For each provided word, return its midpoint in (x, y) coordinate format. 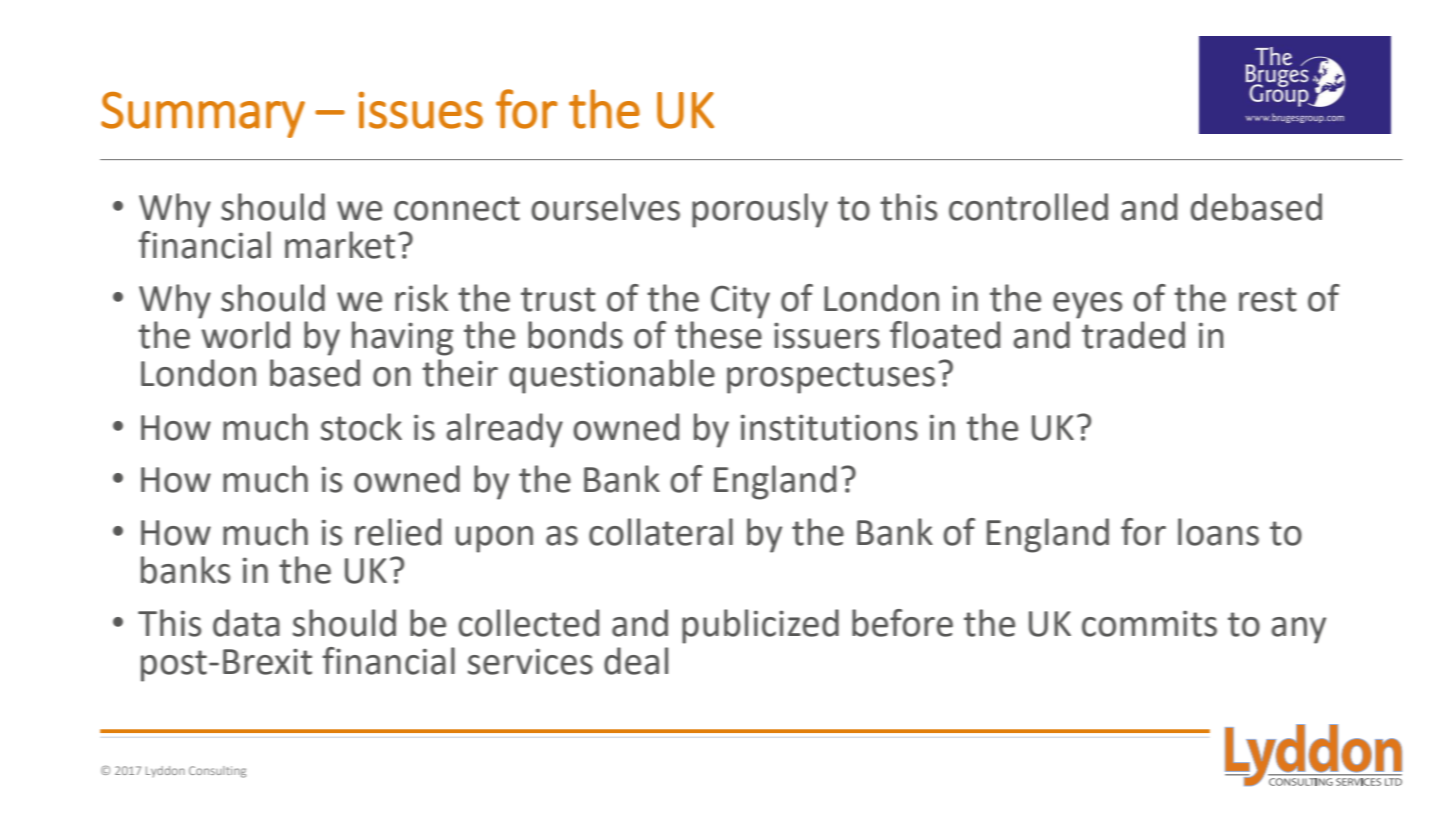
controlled (1028, 207)
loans (1218, 532)
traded (1133, 335)
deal (636, 661)
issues (421, 110)
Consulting (217, 772)
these (718, 335)
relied (398, 532)
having (402, 338)
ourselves (605, 207)
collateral (661, 532)
